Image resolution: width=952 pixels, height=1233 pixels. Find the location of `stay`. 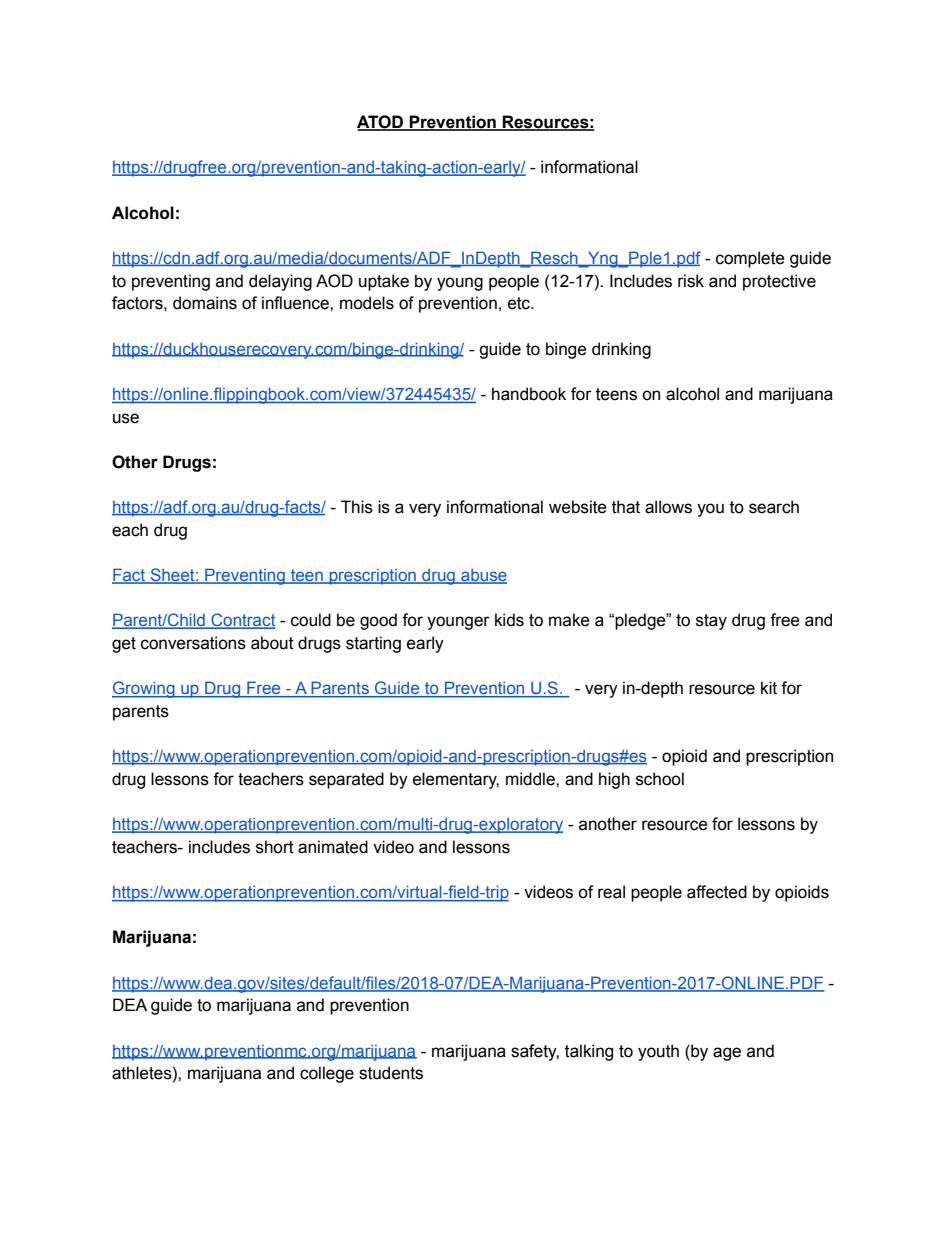

stay is located at coordinates (711, 622).
